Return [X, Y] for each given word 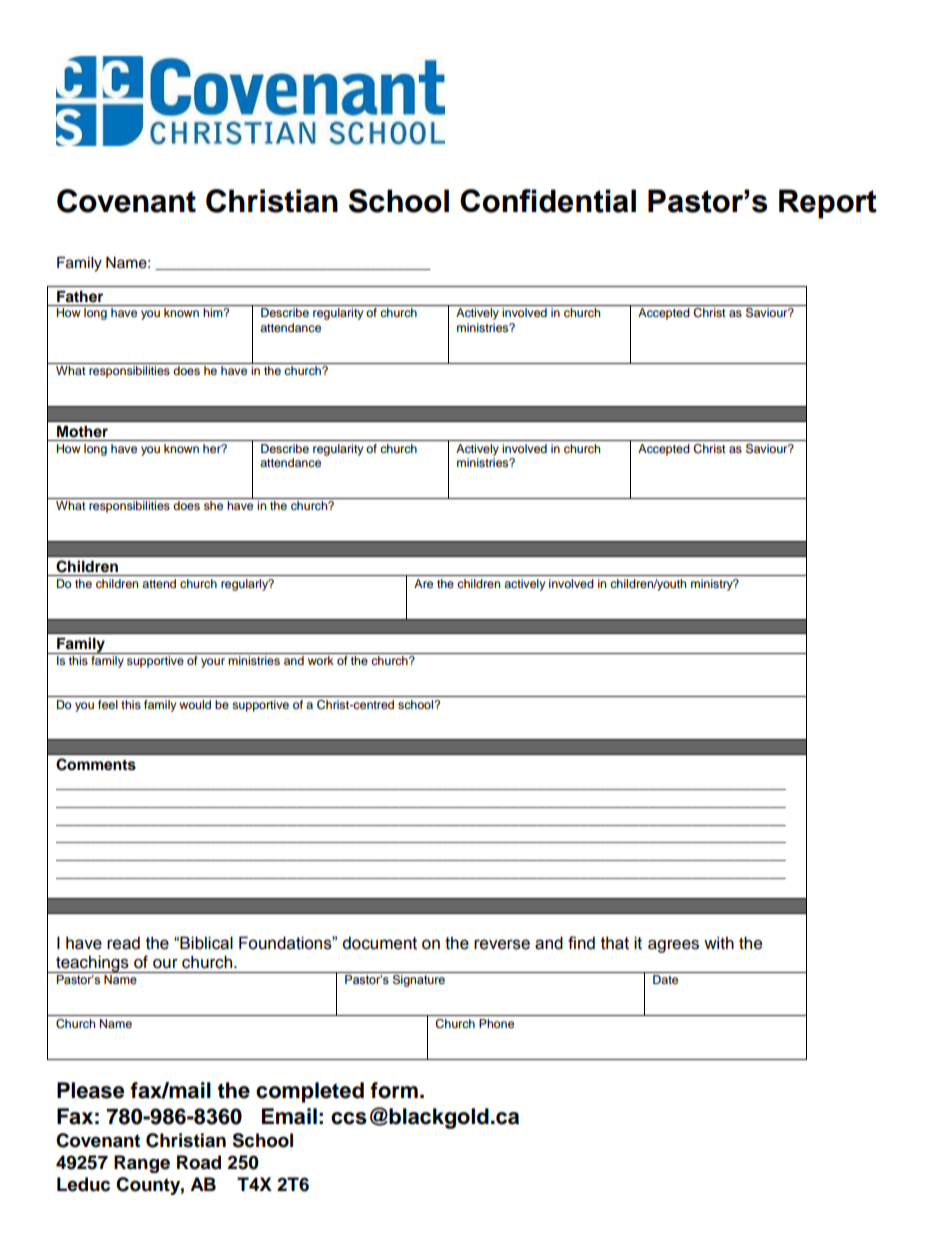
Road [199, 1162]
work [321, 660]
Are [423, 583]
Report [828, 204]
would [195, 704]
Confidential [548, 201]
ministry [713, 585]
